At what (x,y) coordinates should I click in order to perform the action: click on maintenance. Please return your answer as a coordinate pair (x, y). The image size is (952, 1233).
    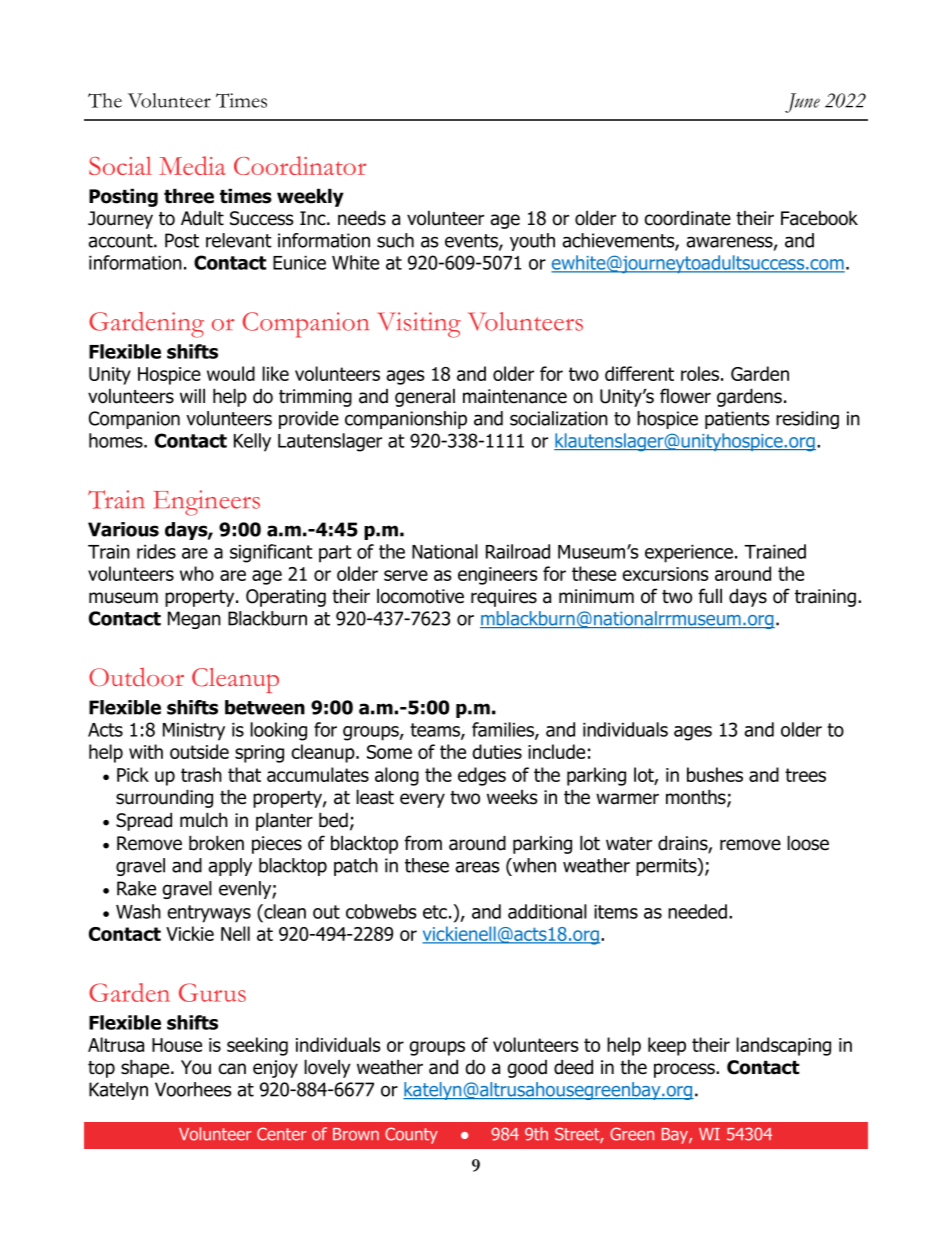
    Looking at the image, I should click on (515, 396).
